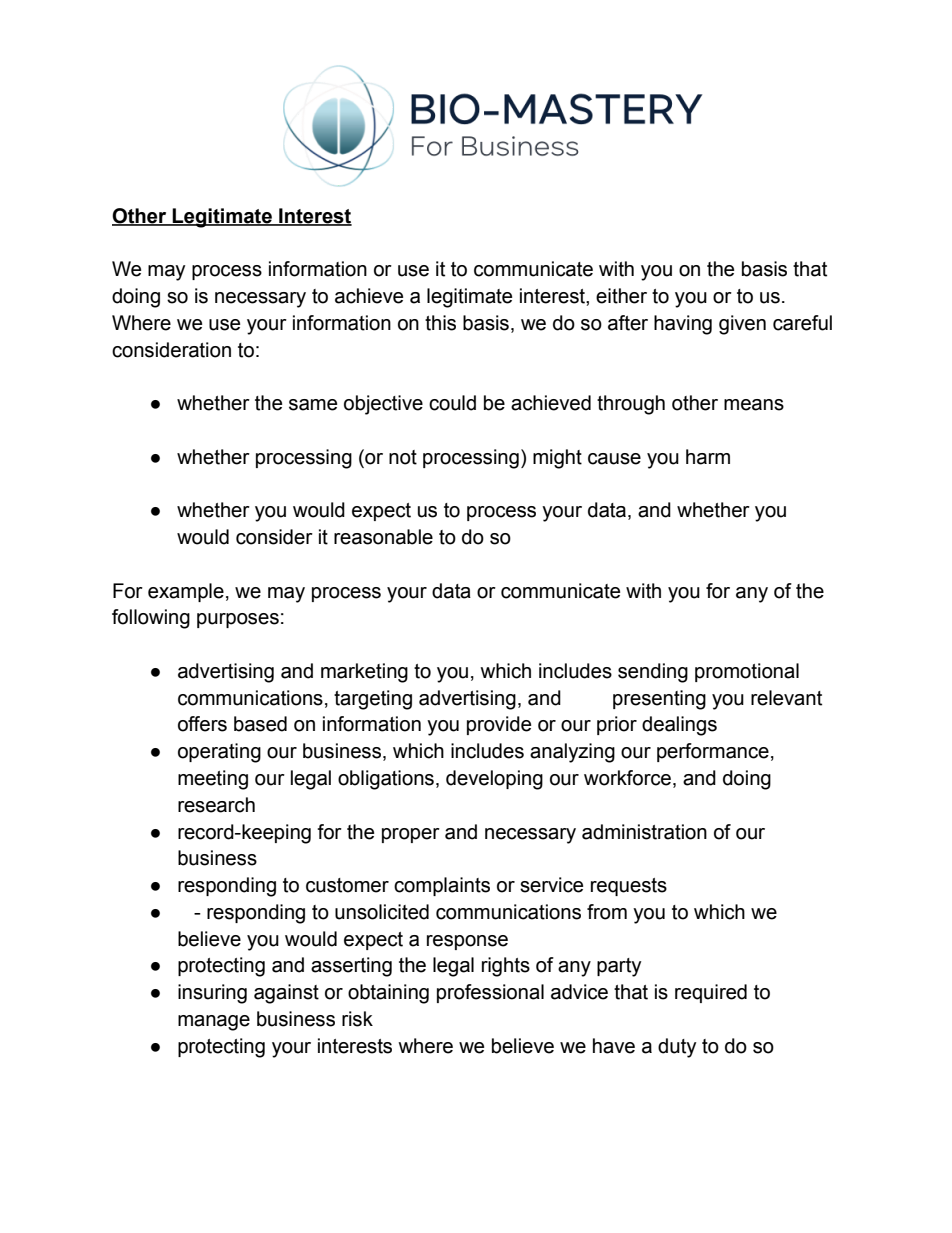 The image size is (952, 1233). I want to click on this, so click(440, 323).
